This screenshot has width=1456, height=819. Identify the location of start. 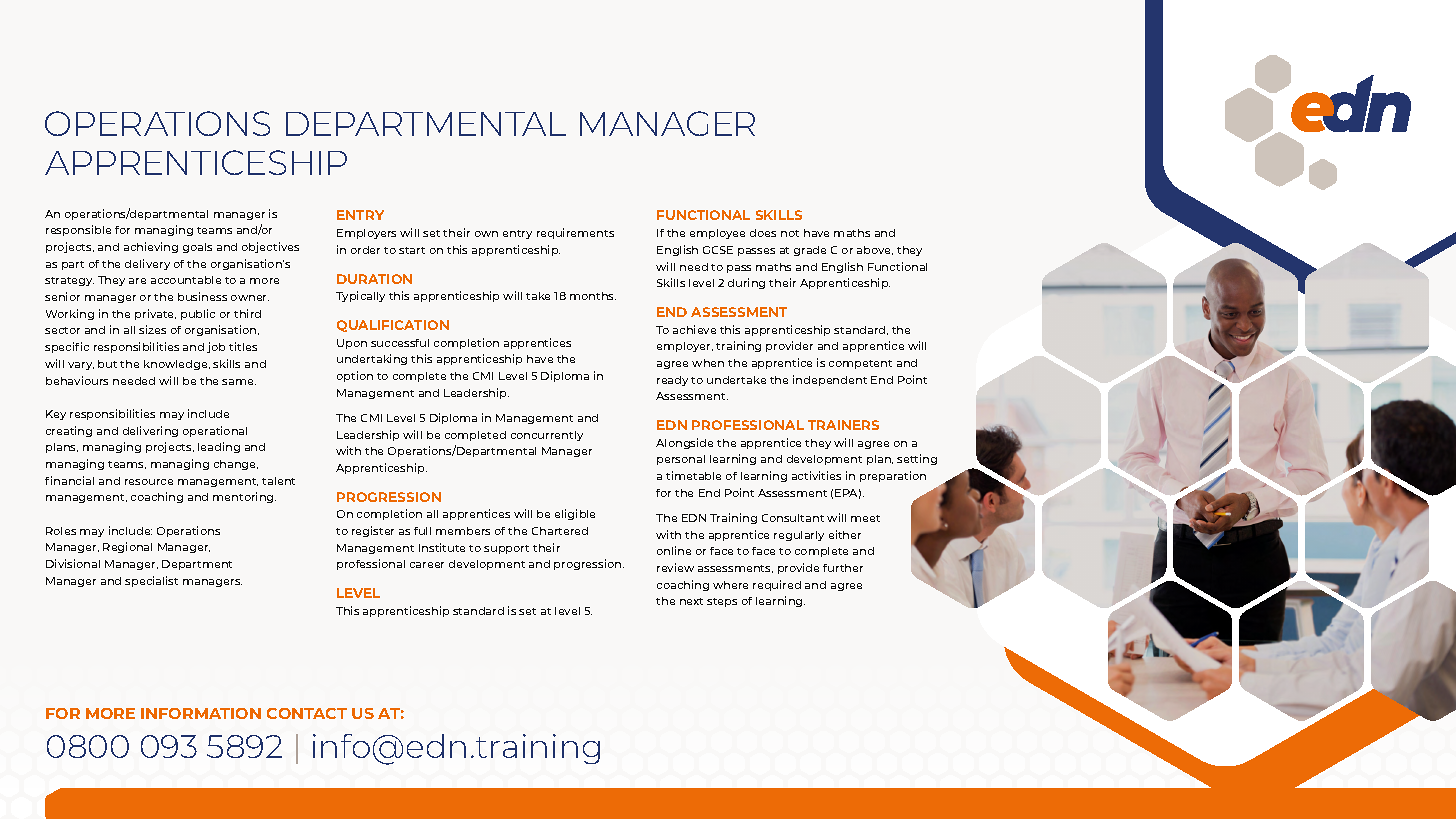
(412, 250).
